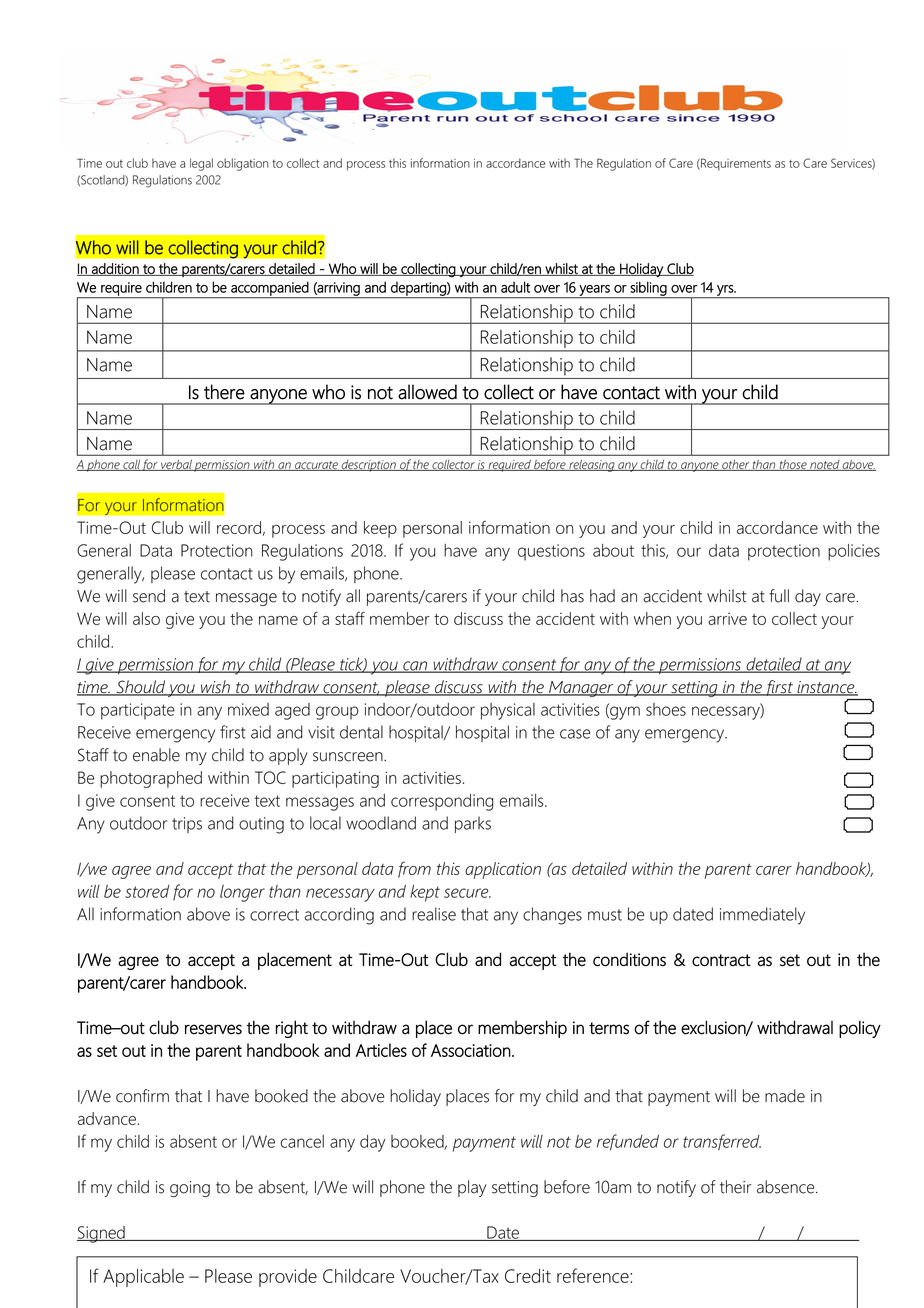 Image resolution: width=924 pixels, height=1308 pixels. I want to click on adult, so click(515, 287).
